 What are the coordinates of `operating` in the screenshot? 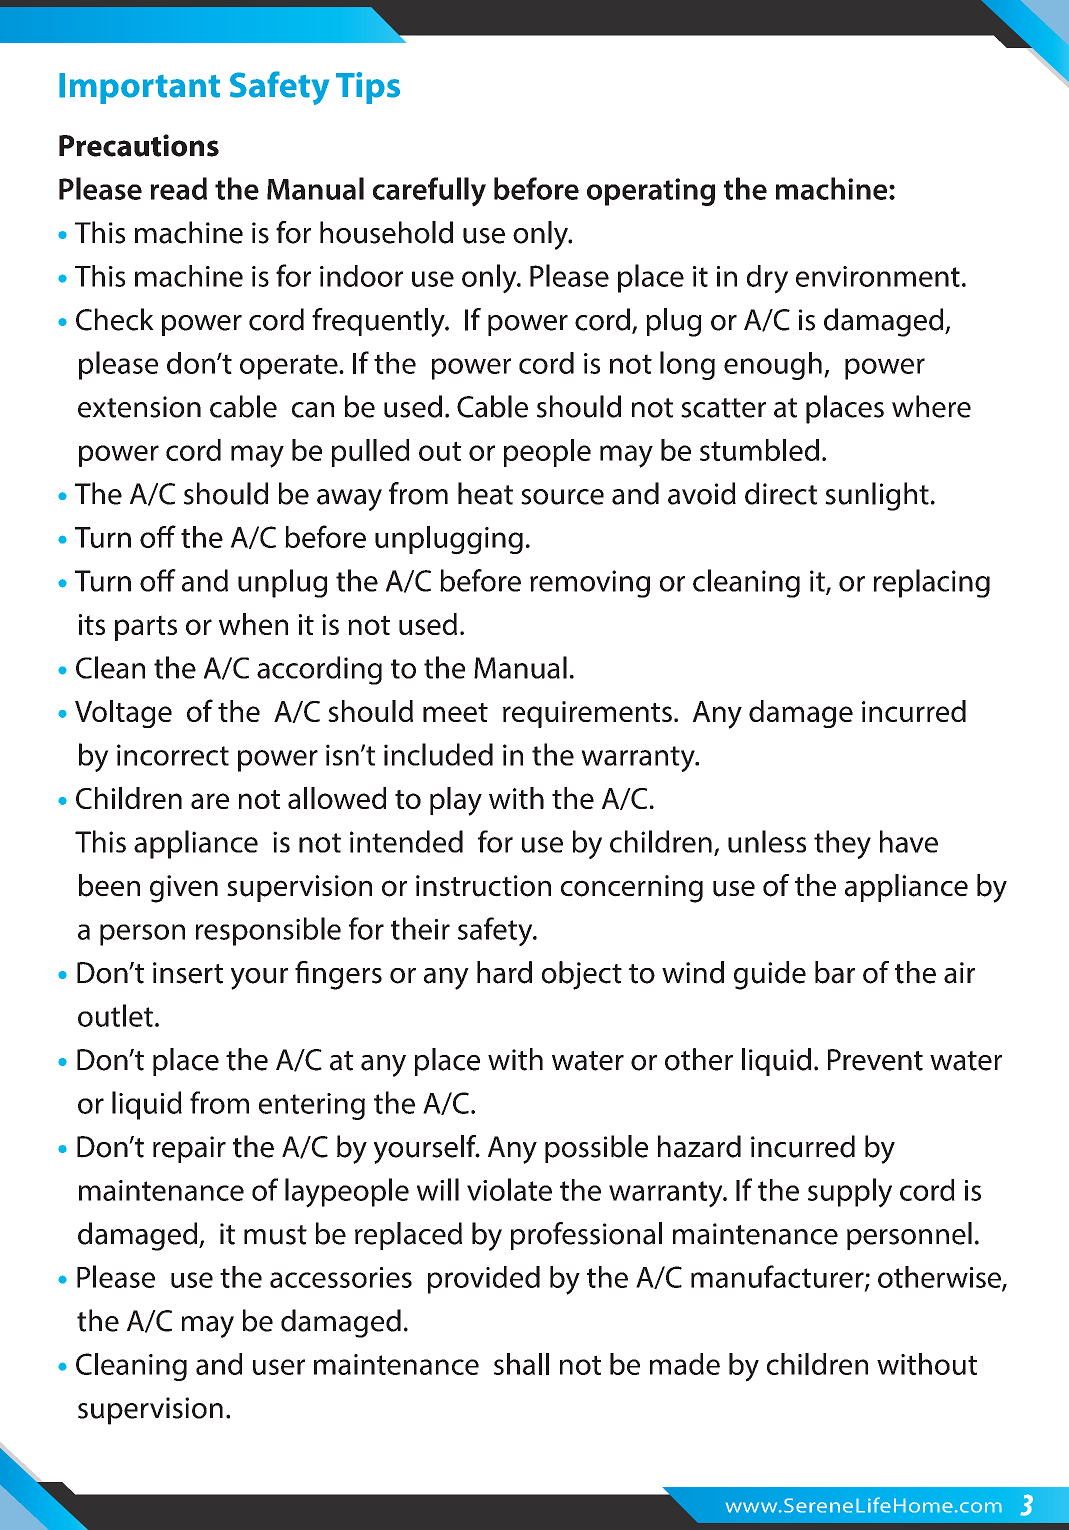 It's located at (651, 192).
